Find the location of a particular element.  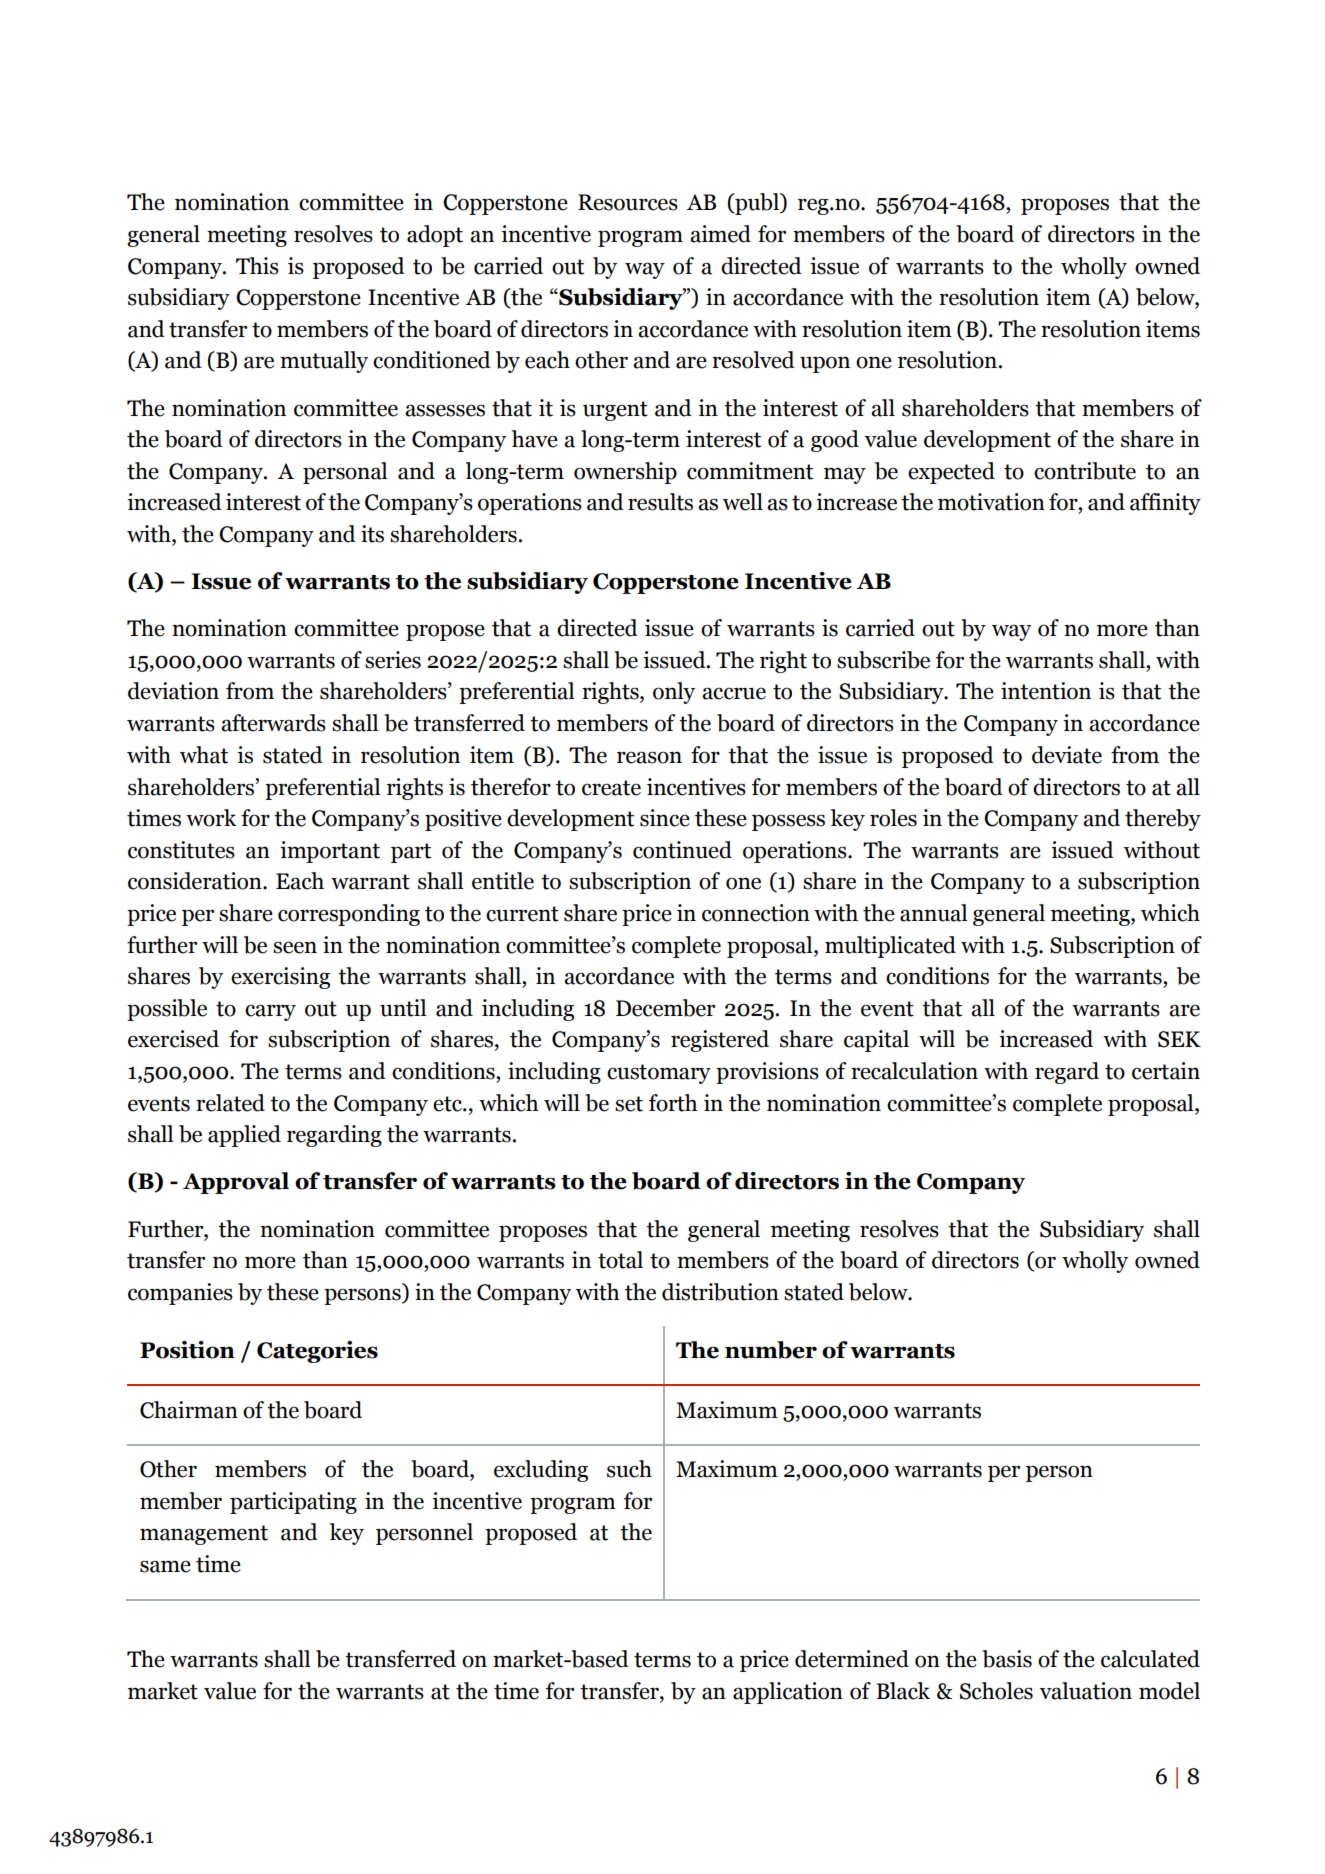

only is located at coordinates (674, 693).
